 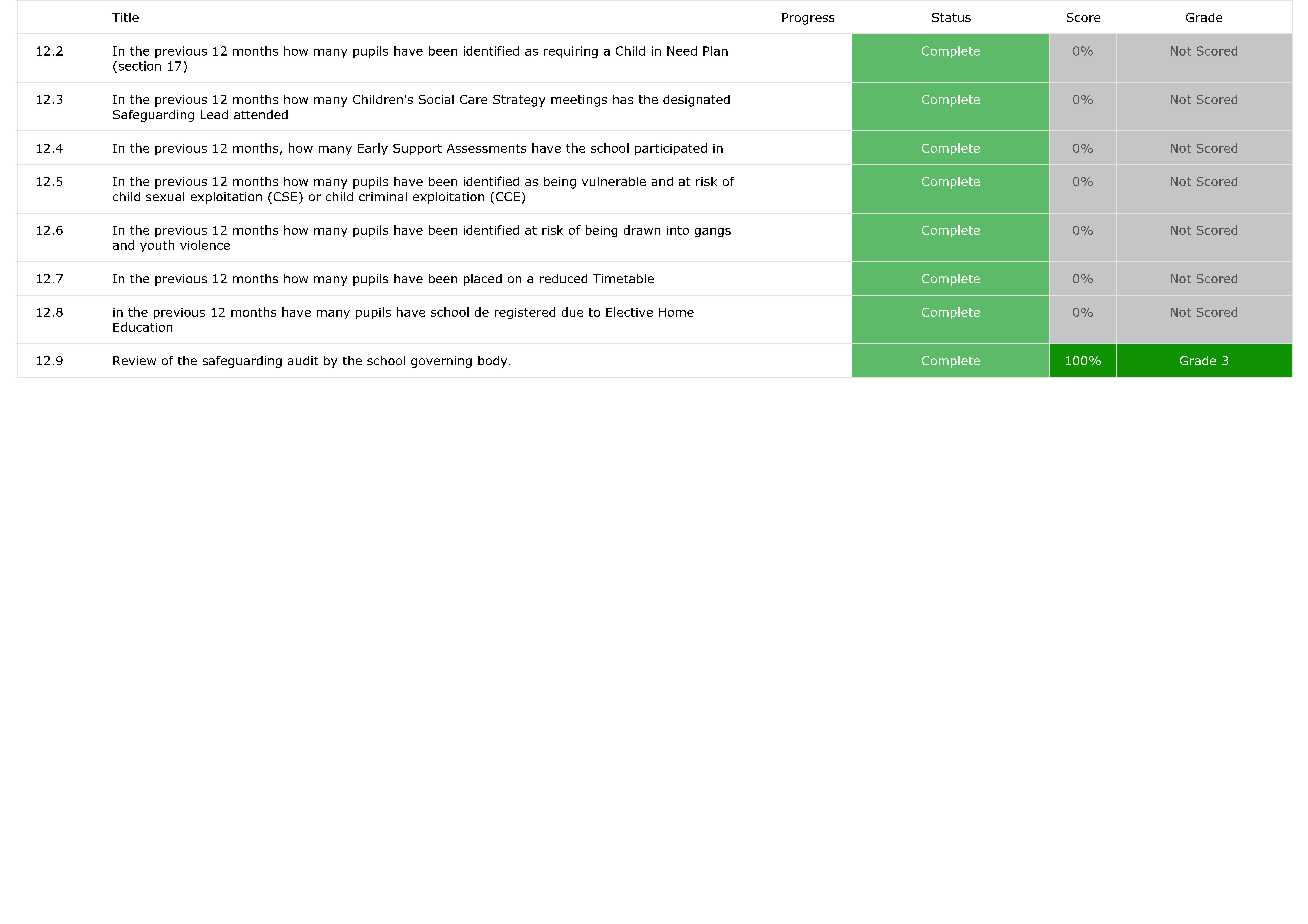 What do you see at coordinates (494, 362) in the screenshot?
I see `body` at bounding box center [494, 362].
